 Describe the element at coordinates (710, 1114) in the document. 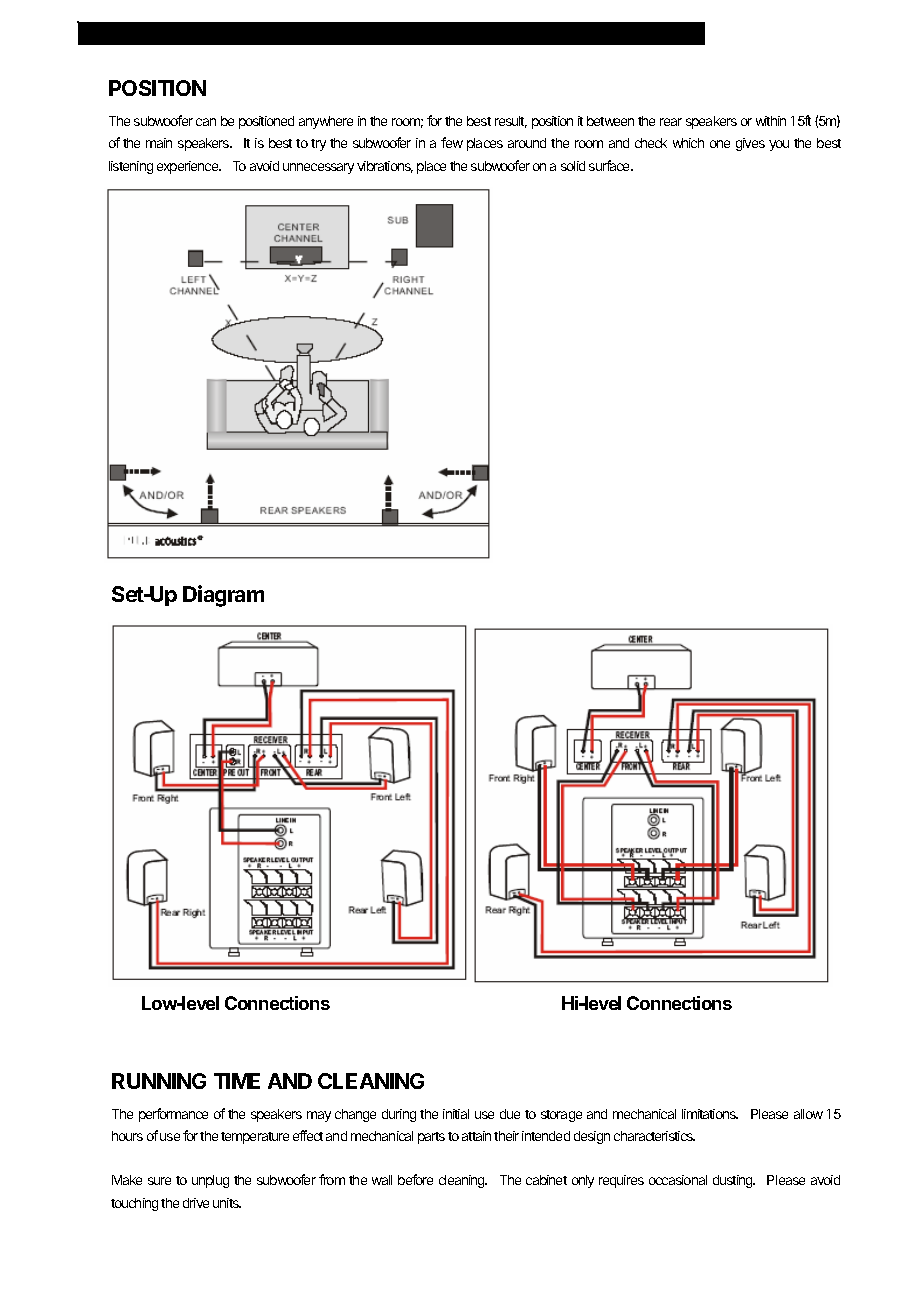

I see `limitations` at that location.
